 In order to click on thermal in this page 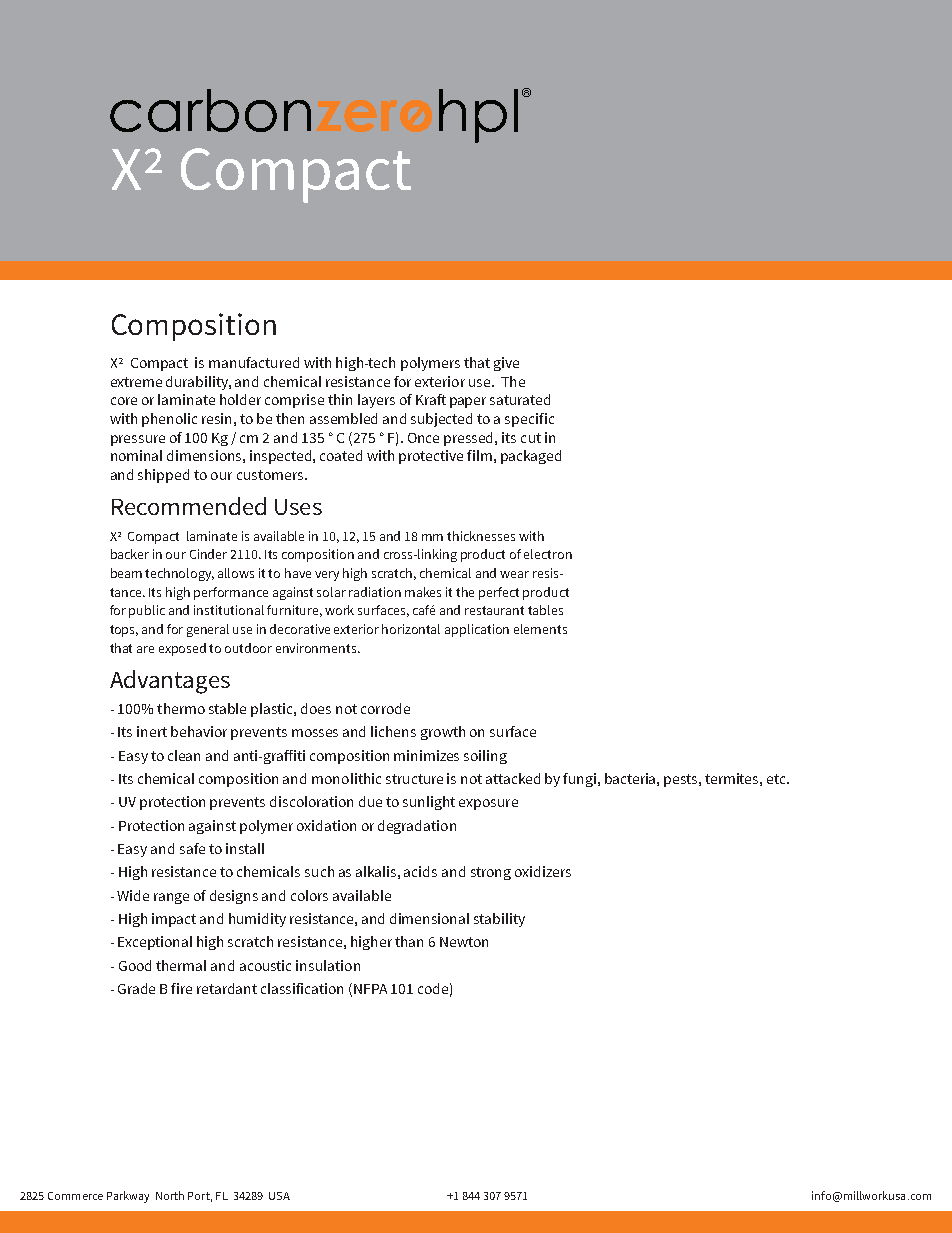, I will do `click(181, 965)`.
